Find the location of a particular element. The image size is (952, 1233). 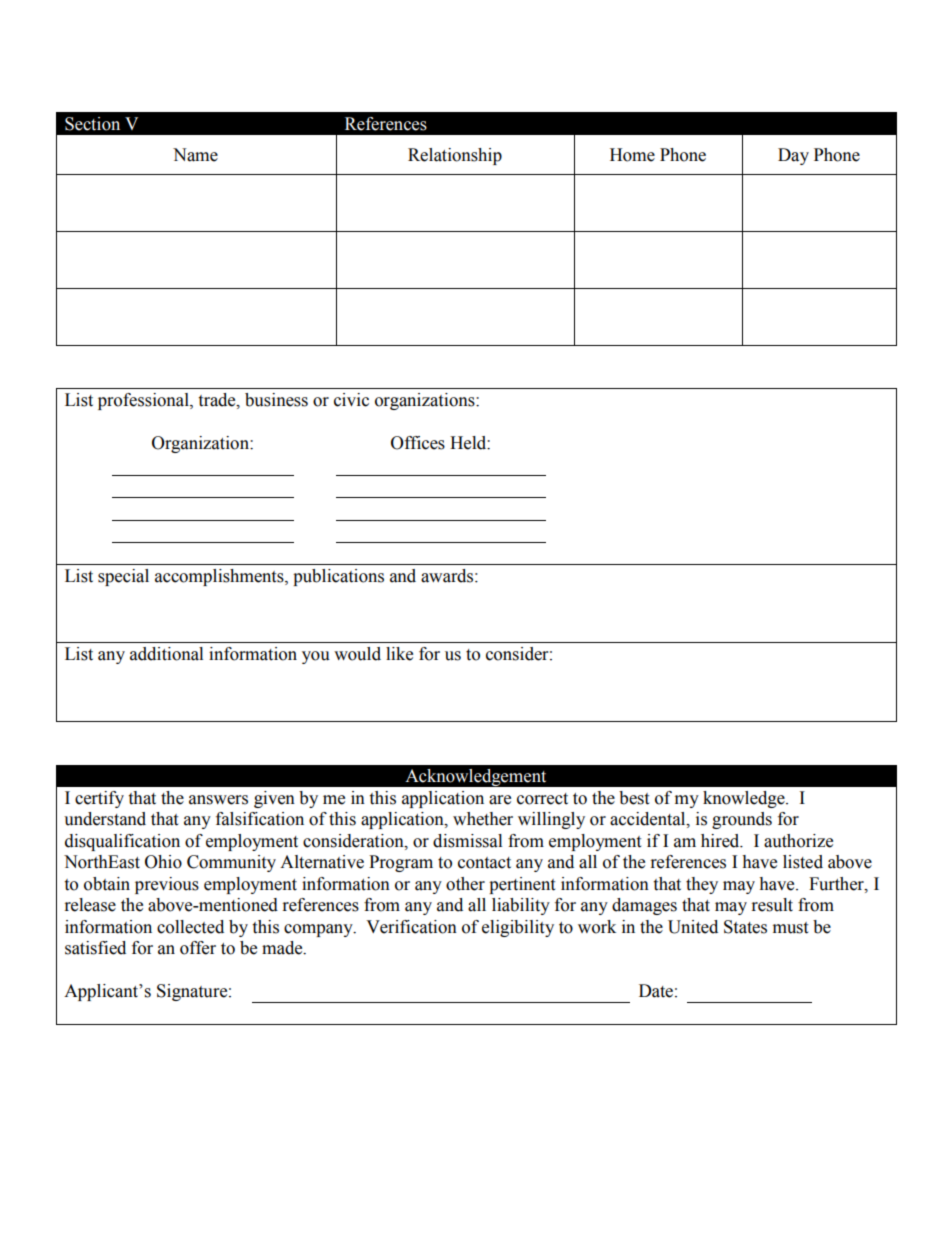

accomplishments is located at coordinates (220, 577).
